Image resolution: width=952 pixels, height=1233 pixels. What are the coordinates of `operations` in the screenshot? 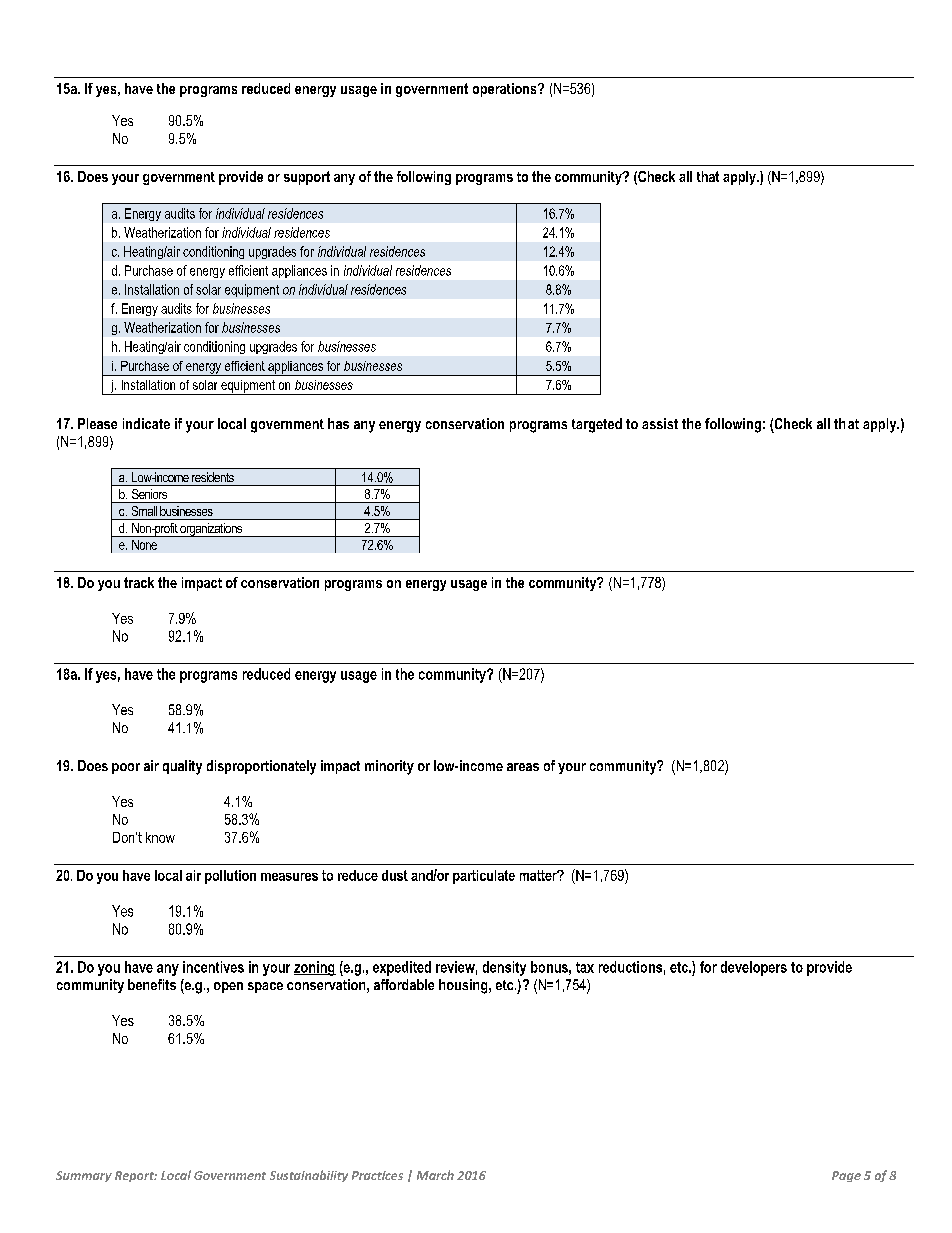 It's located at (506, 90).
